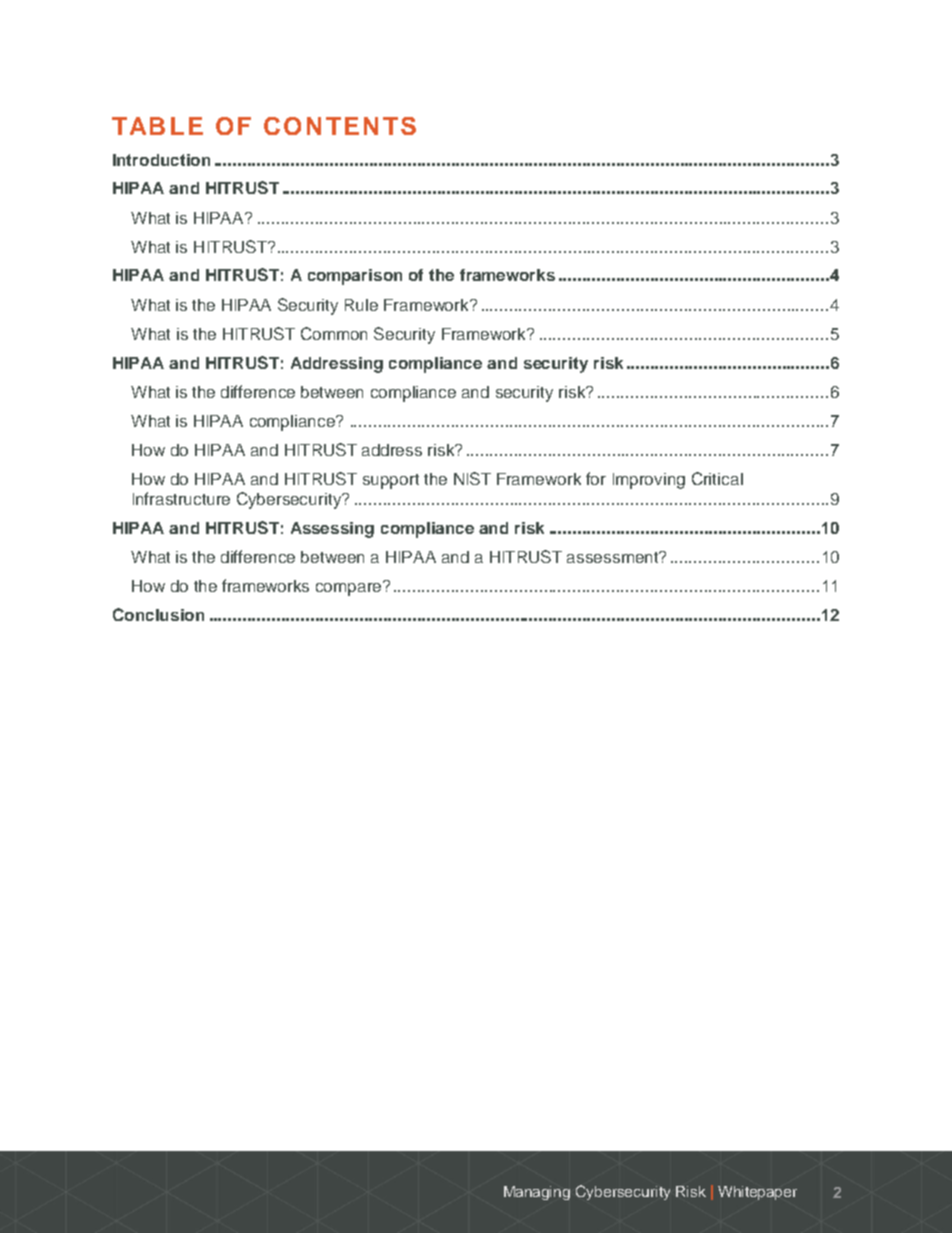 The image size is (952, 1233). Describe the element at coordinates (717, 478) in the screenshot. I see `Critical` at that location.
